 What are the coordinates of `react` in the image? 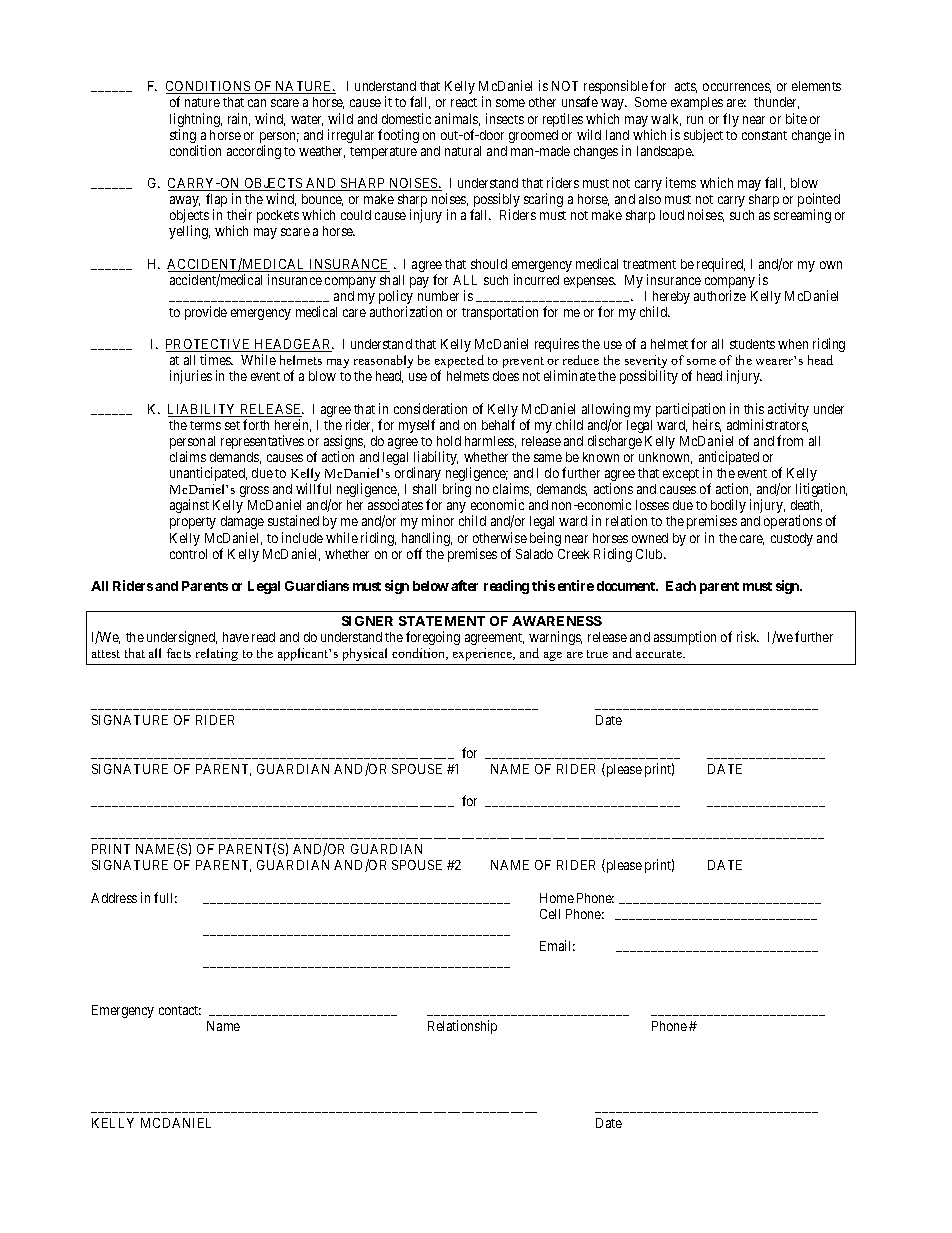 It's located at (464, 102).
